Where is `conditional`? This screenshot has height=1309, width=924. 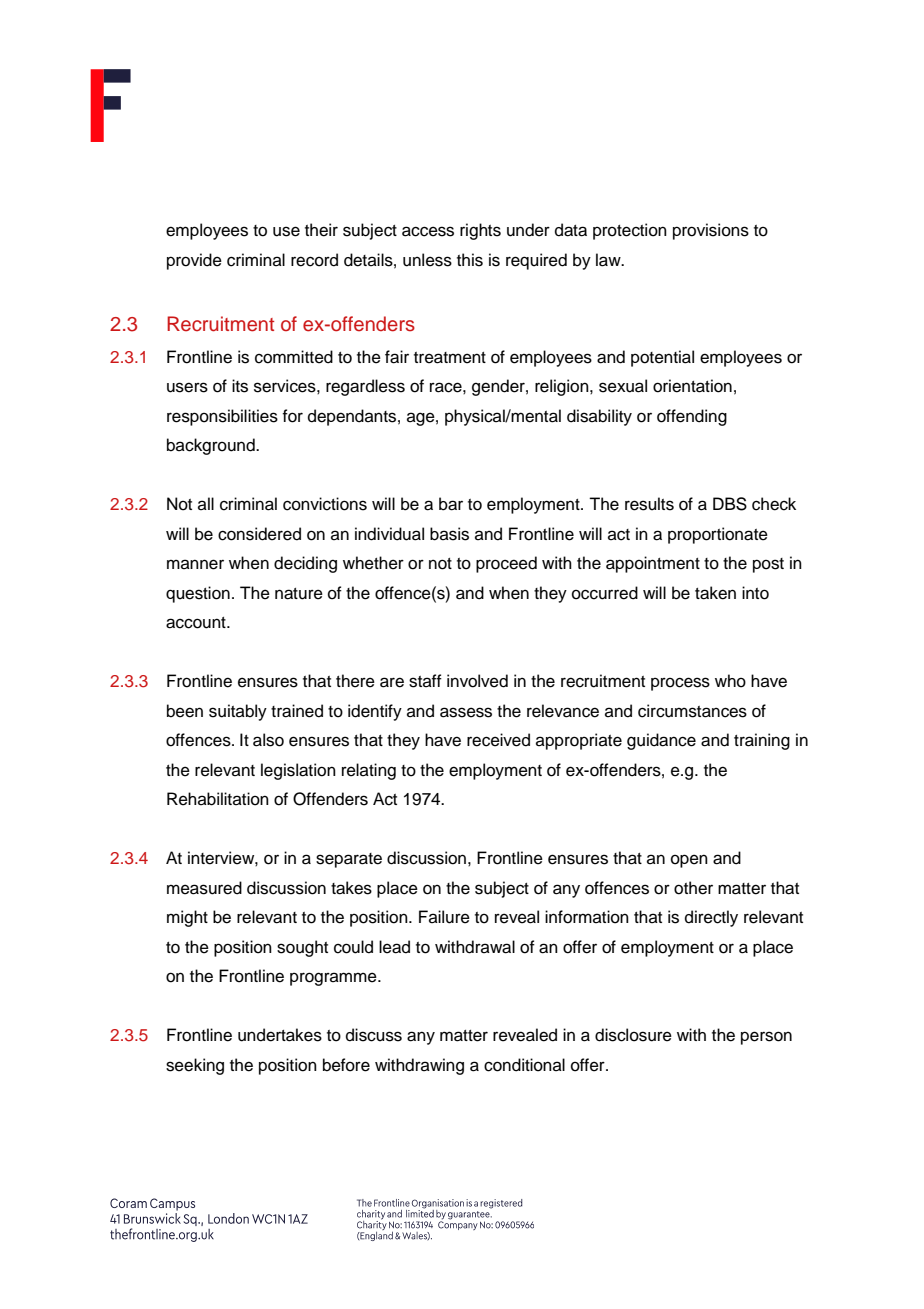
conditional is located at coordinates (524, 1065).
